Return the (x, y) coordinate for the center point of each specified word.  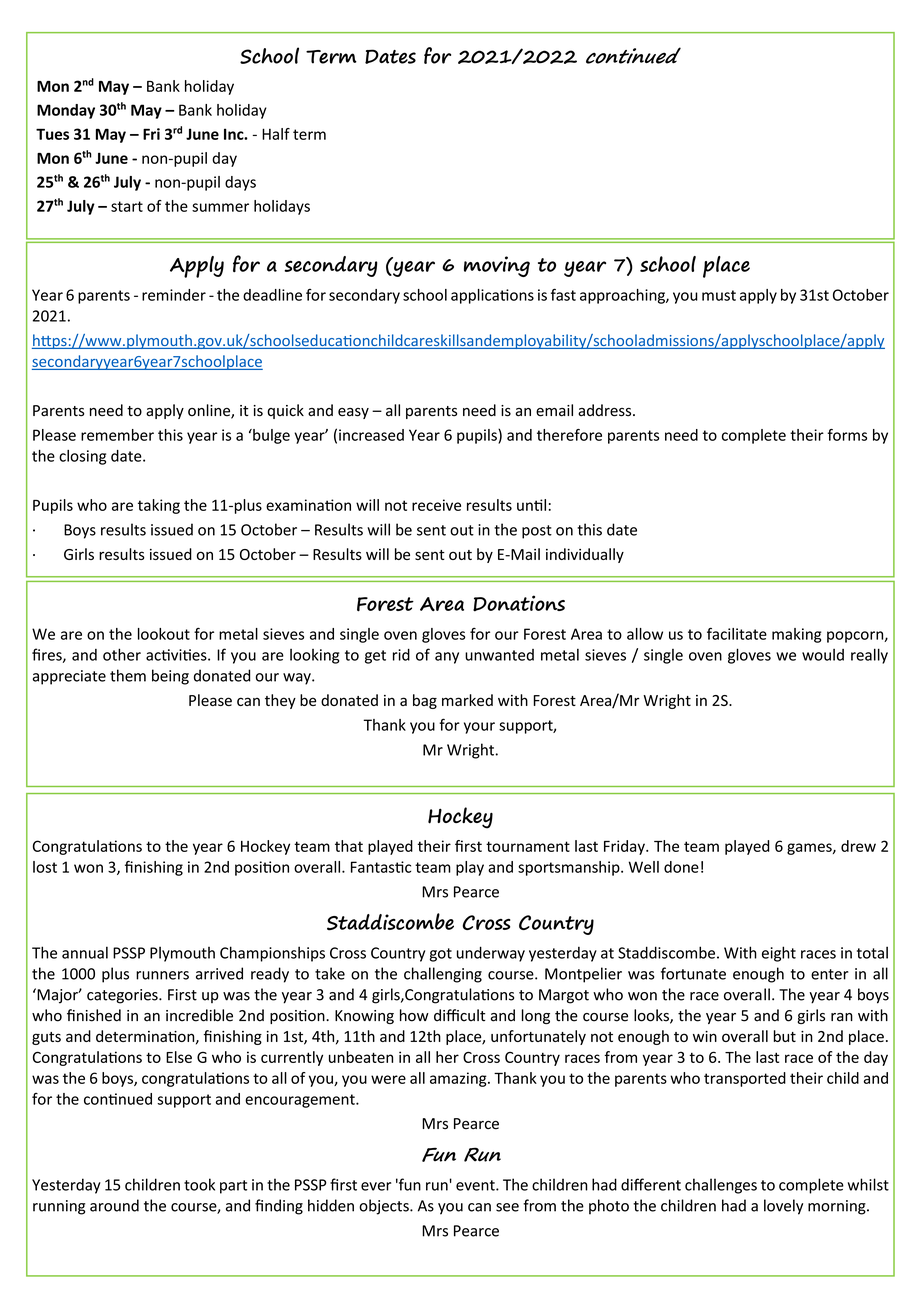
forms (847, 435)
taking (159, 506)
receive (436, 505)
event (476, 1185)
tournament (528, 846)
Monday (66, 111)
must (719, 295)
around (114, 1205)
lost (45, 867)
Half (276, 134)
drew (858, 846)
